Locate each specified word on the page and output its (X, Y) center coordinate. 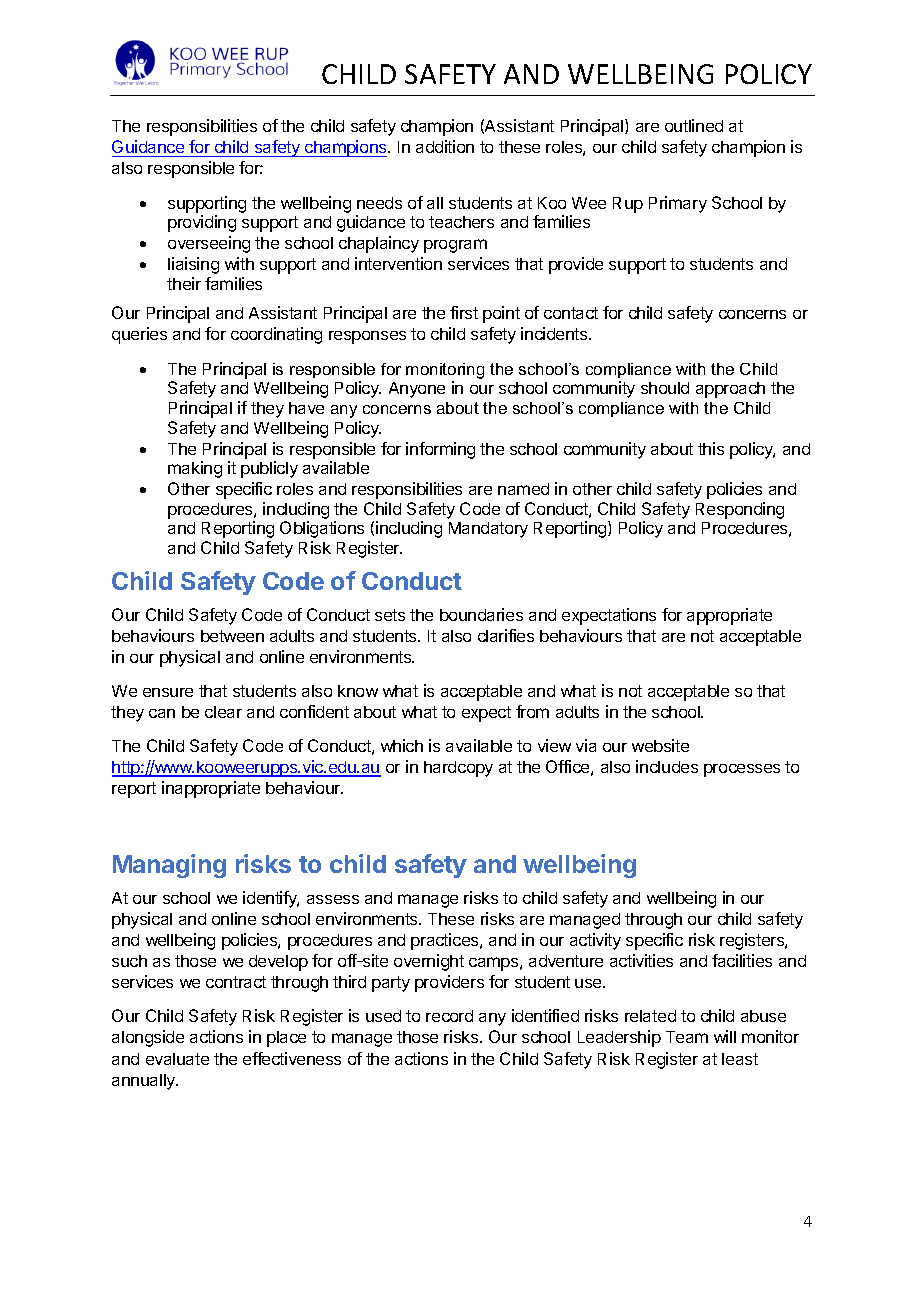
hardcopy (458, 769)
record (449, 1016)
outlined (694, 125)
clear (223, 712)
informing (440, 450)
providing (202, 223)
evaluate (177, 1059)
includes (667, 766)
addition (445, 146)
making (195, 469)
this (711, 448)
